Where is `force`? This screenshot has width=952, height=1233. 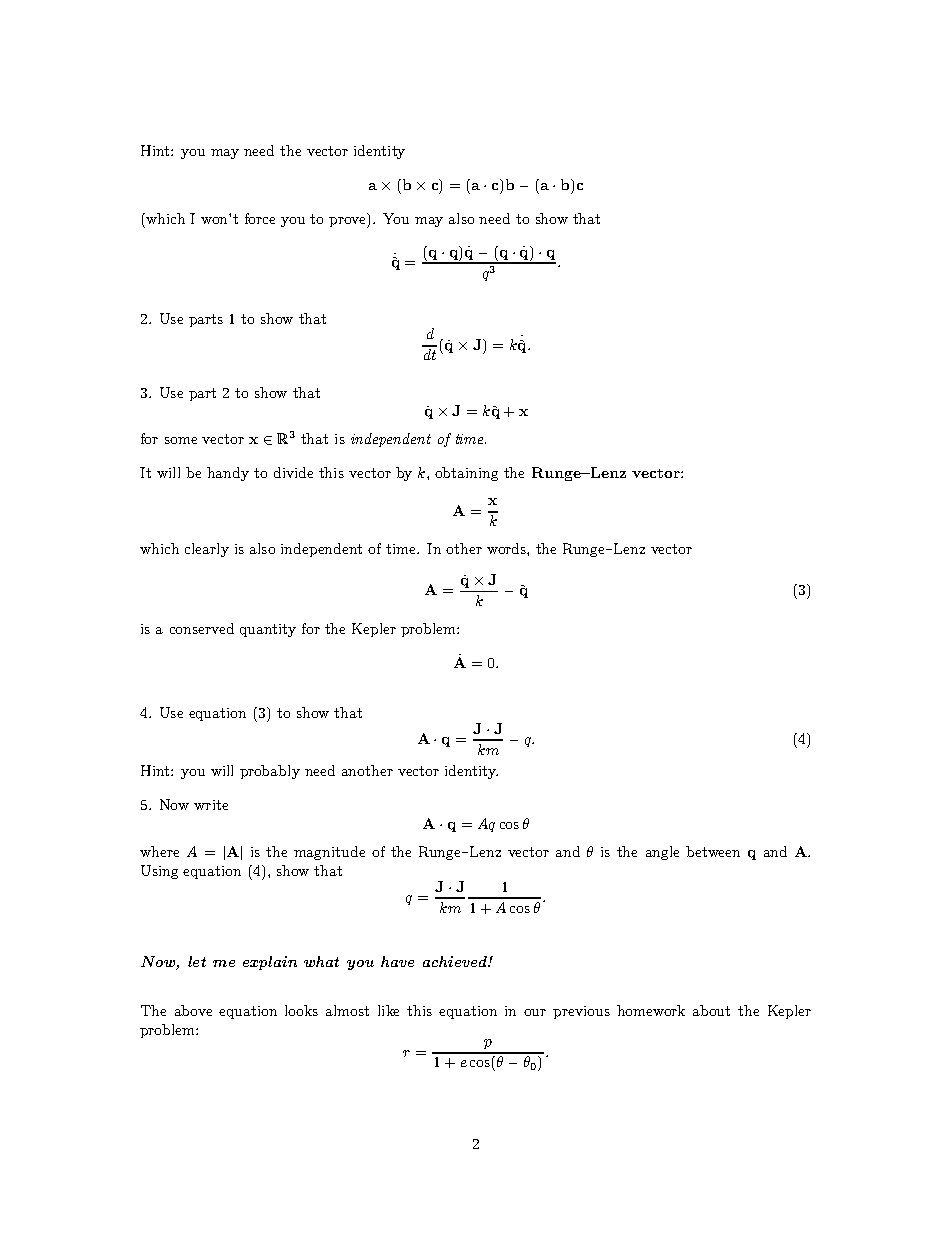 force is located at coordinates (260, 218).
